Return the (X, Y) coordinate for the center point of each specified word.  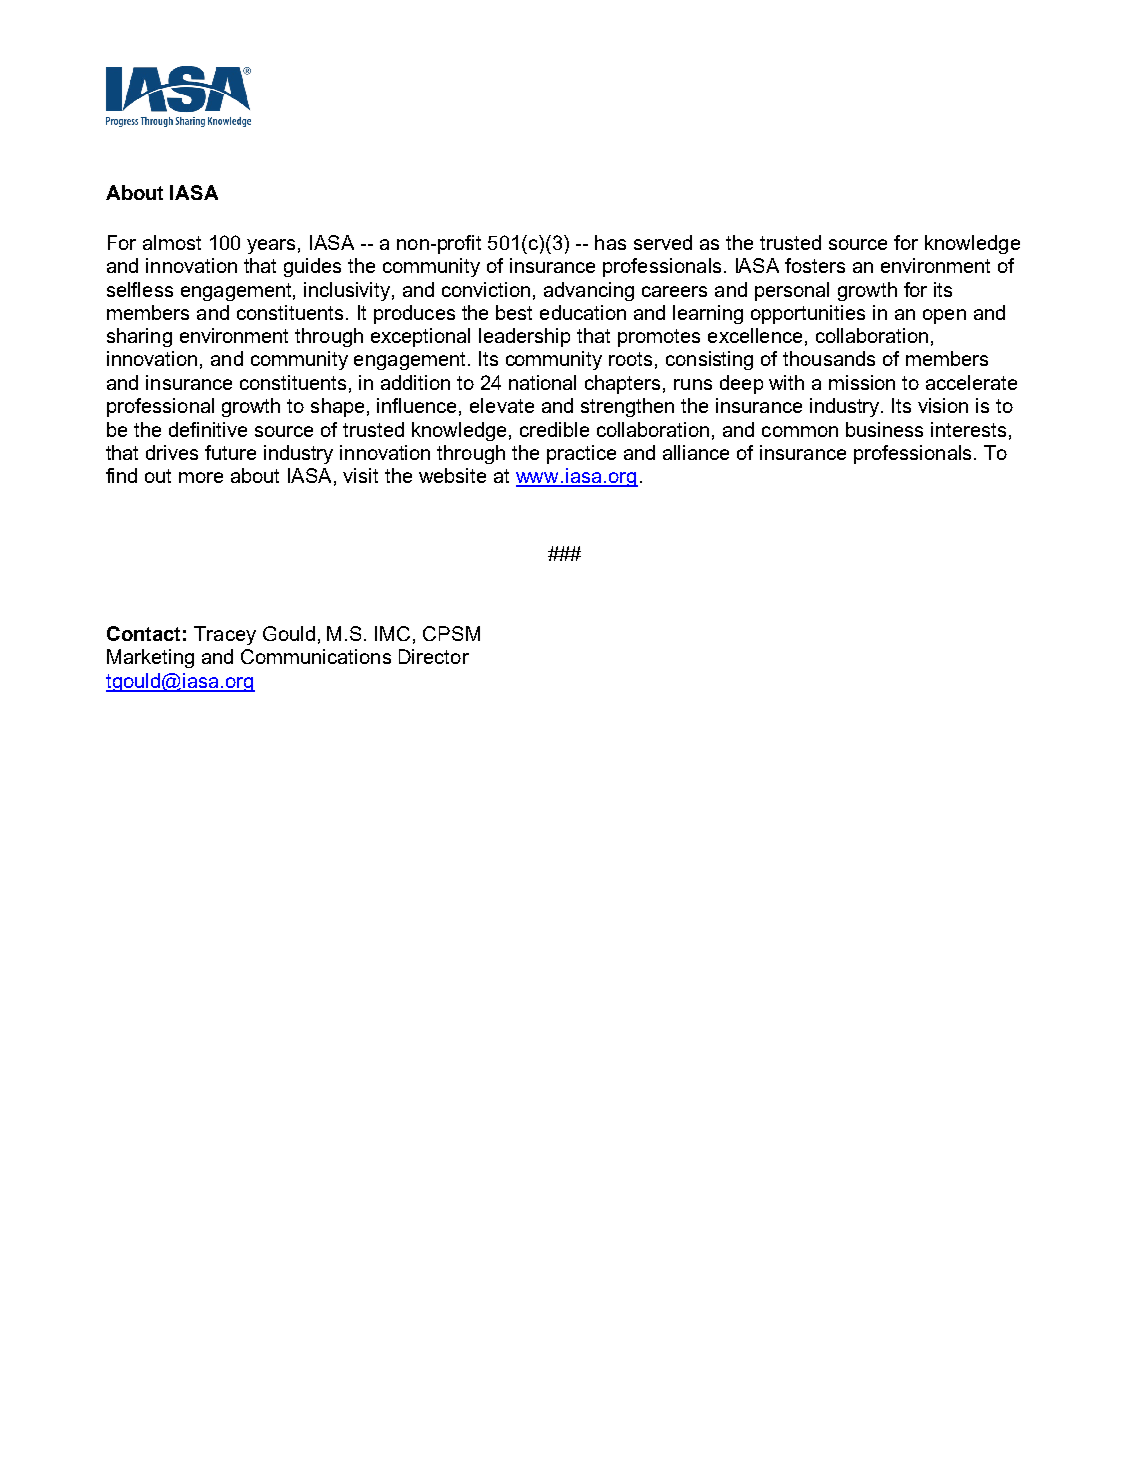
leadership (524, 337)
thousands (829, 358)
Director (434, 656)
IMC (392, 633)
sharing (139, 337)
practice (581, 454)
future (230, 452)
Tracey (225, 635)
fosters (815, 265)
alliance (696, 452)
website (452, 475)
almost (172, 242)
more (201, 477)
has (610, 242)
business (884, 429)
